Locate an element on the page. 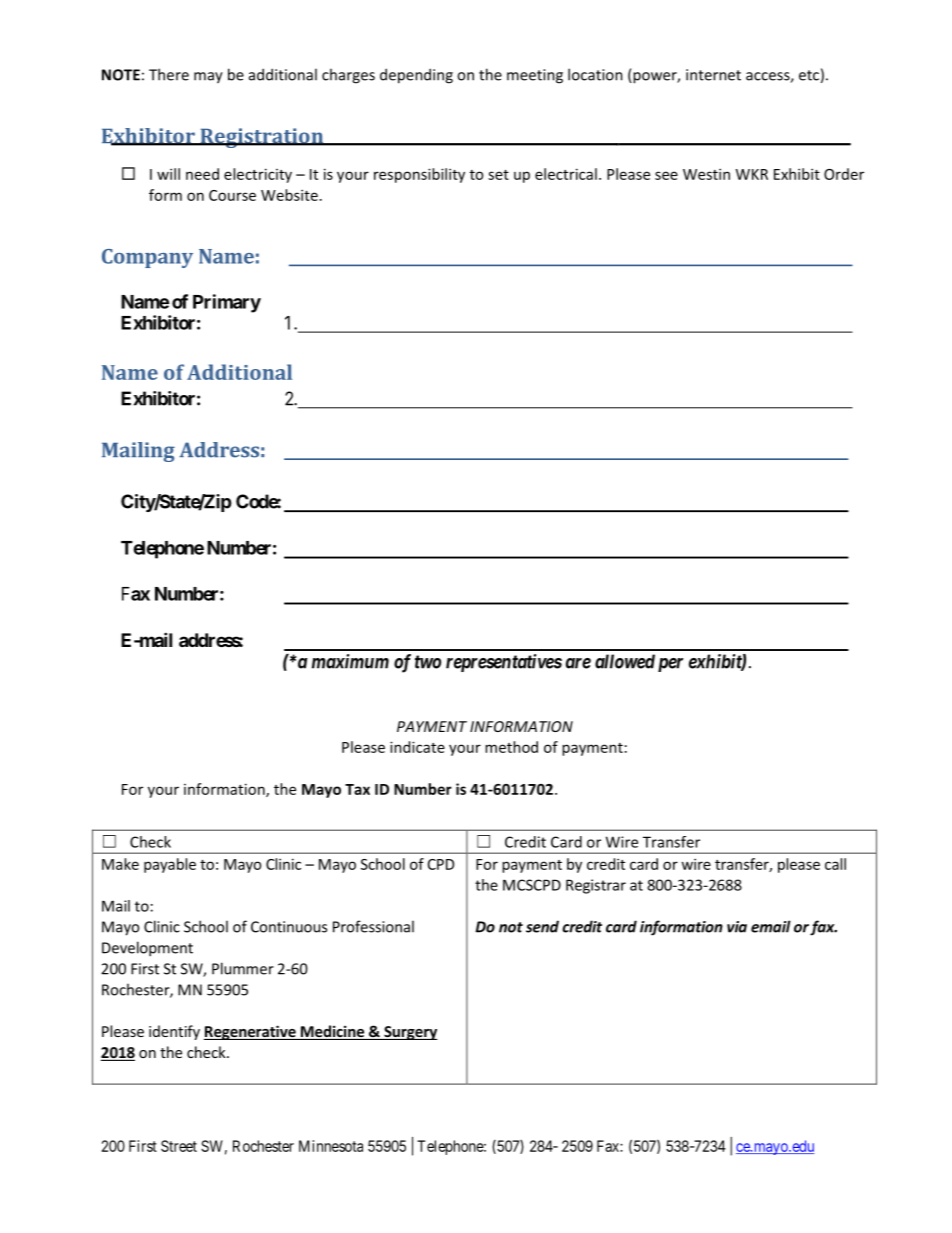 This page has height=1233, width=952. maximum is located at coordinates (350, 661).
